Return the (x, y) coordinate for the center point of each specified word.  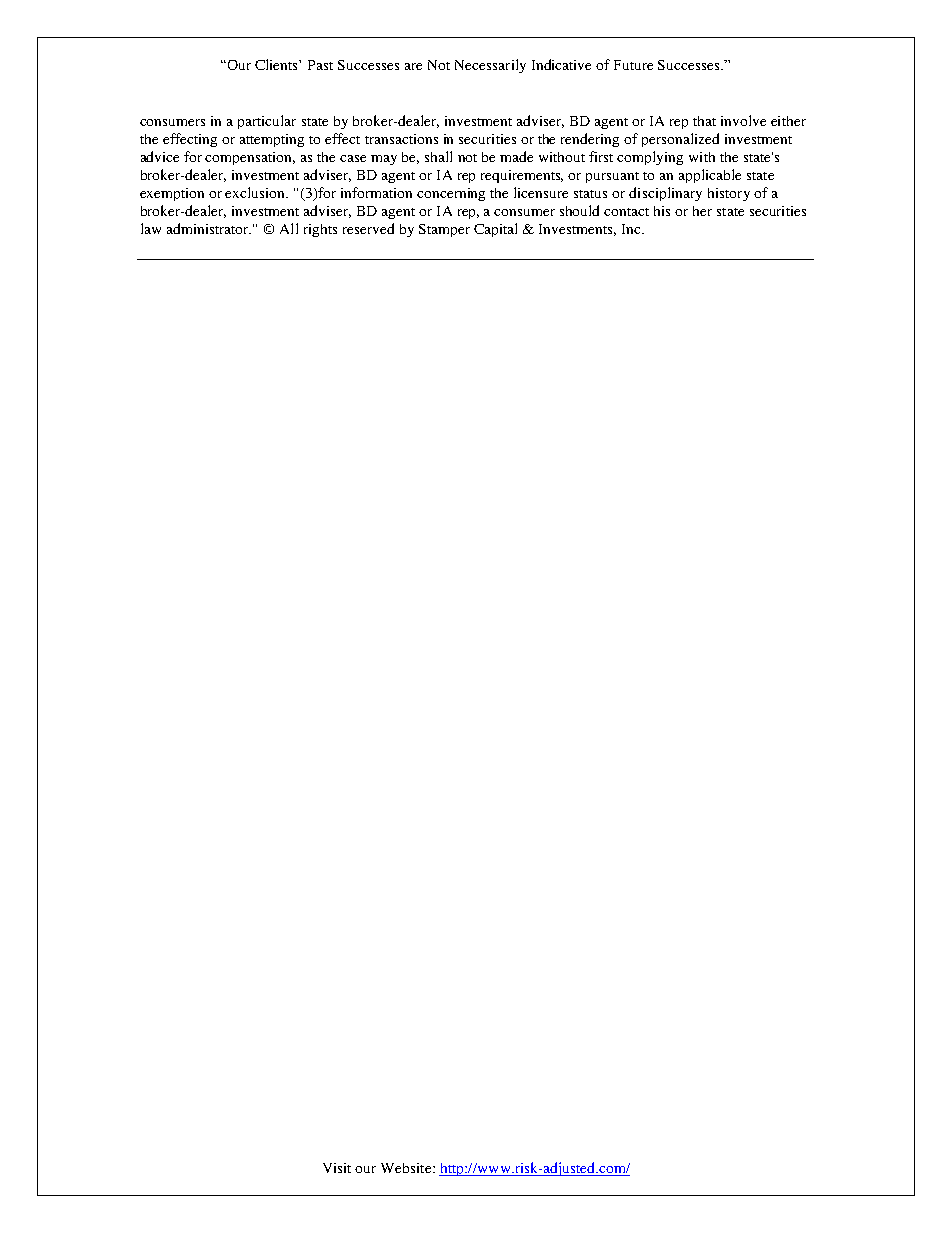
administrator (209, 228)
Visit (337, 1168)
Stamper (444, 230)
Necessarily (490, 66)
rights (320, 230)
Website (407, 1168)
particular (267, 122)
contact (626, 212)
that (704, 121)
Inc (632, 229)
